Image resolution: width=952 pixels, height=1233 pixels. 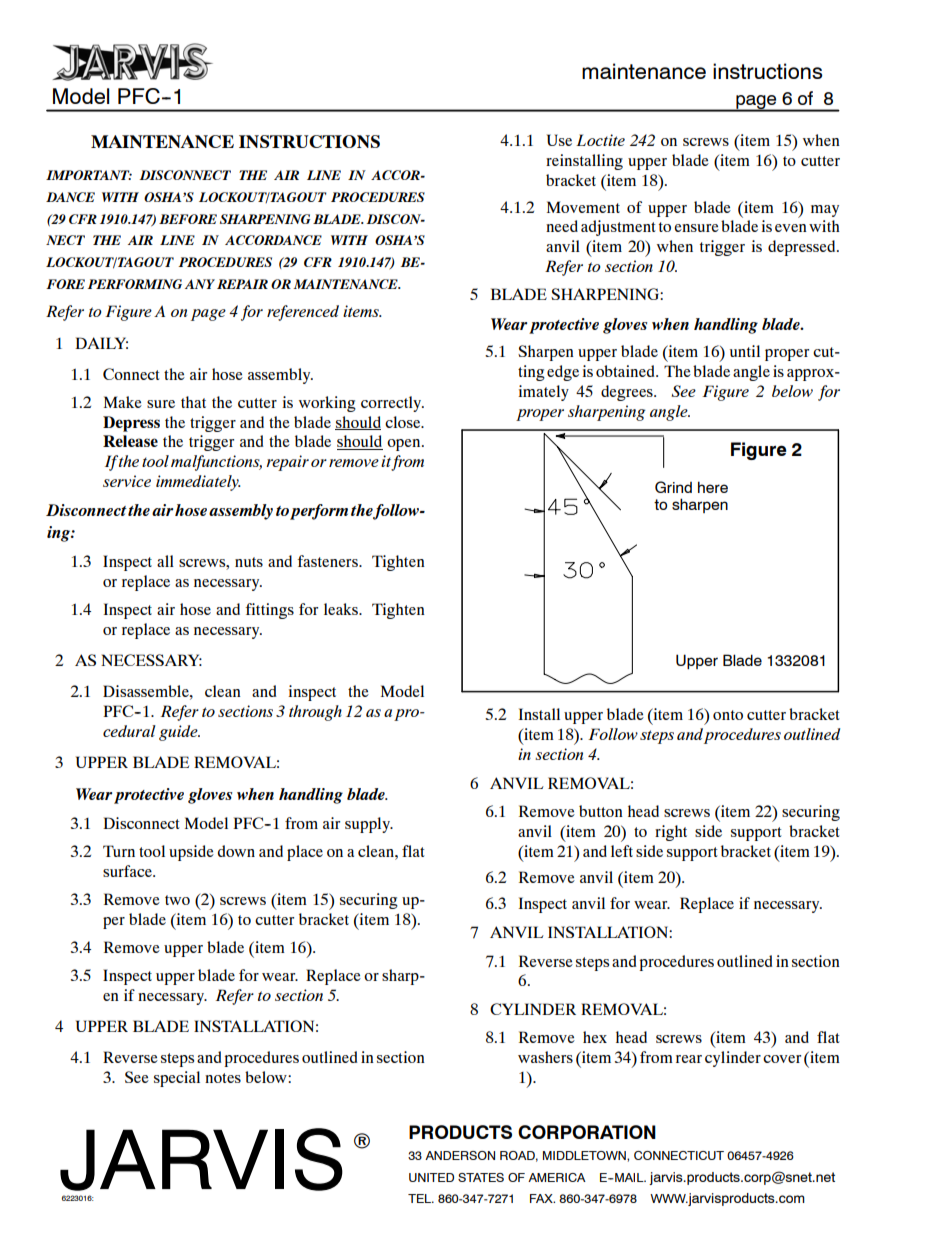 What do you see at coordinates (559, 140) in the screenshot?
I see `Use` at bounding box center [559, 140].
